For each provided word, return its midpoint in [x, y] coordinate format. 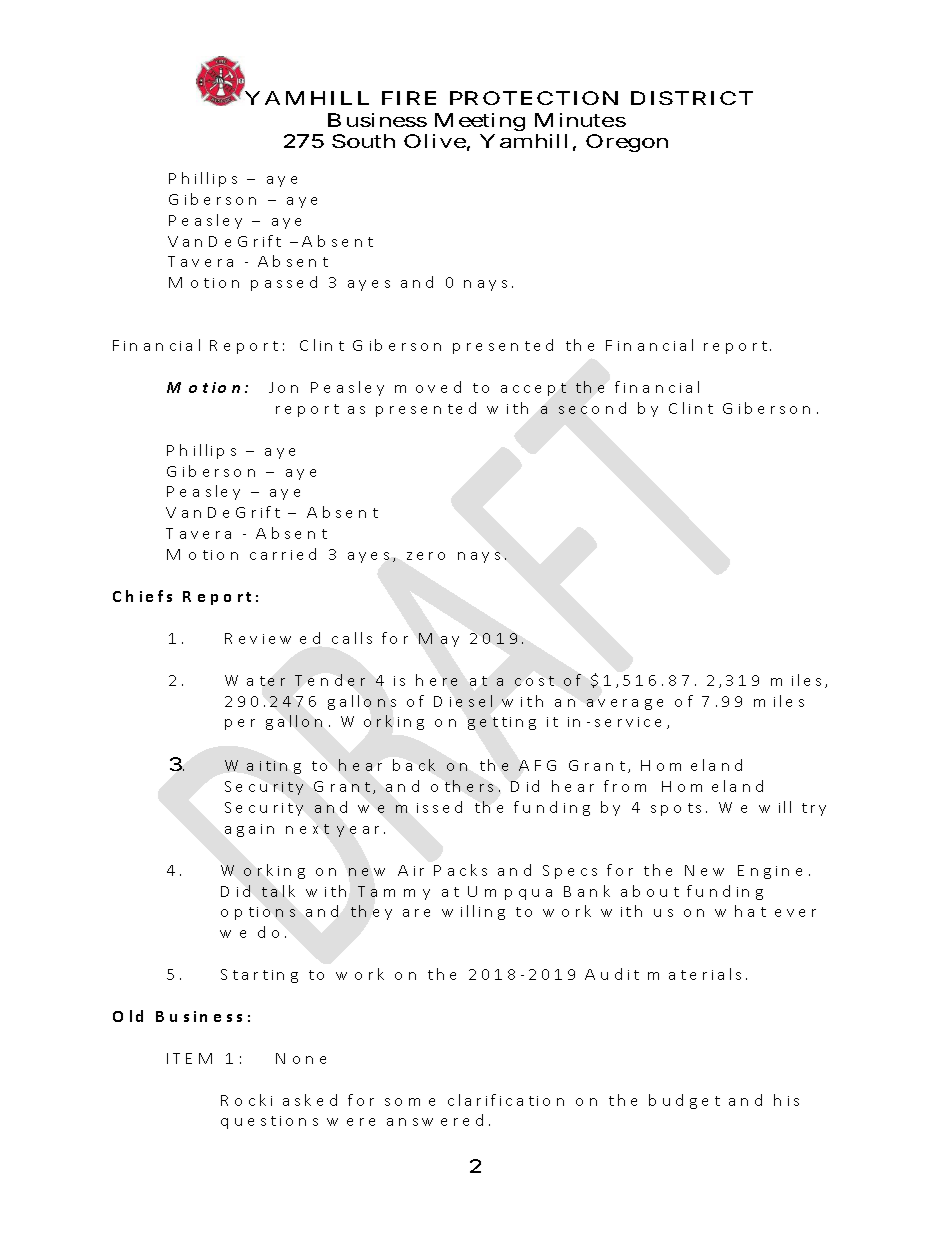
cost [534, 681]
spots [679, 809]
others [465, 786]
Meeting [480, 122]
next [307, 829]
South [363, 141]
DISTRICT [692, 98]
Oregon [627, 143]
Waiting [263, 767]
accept [533, 389]
